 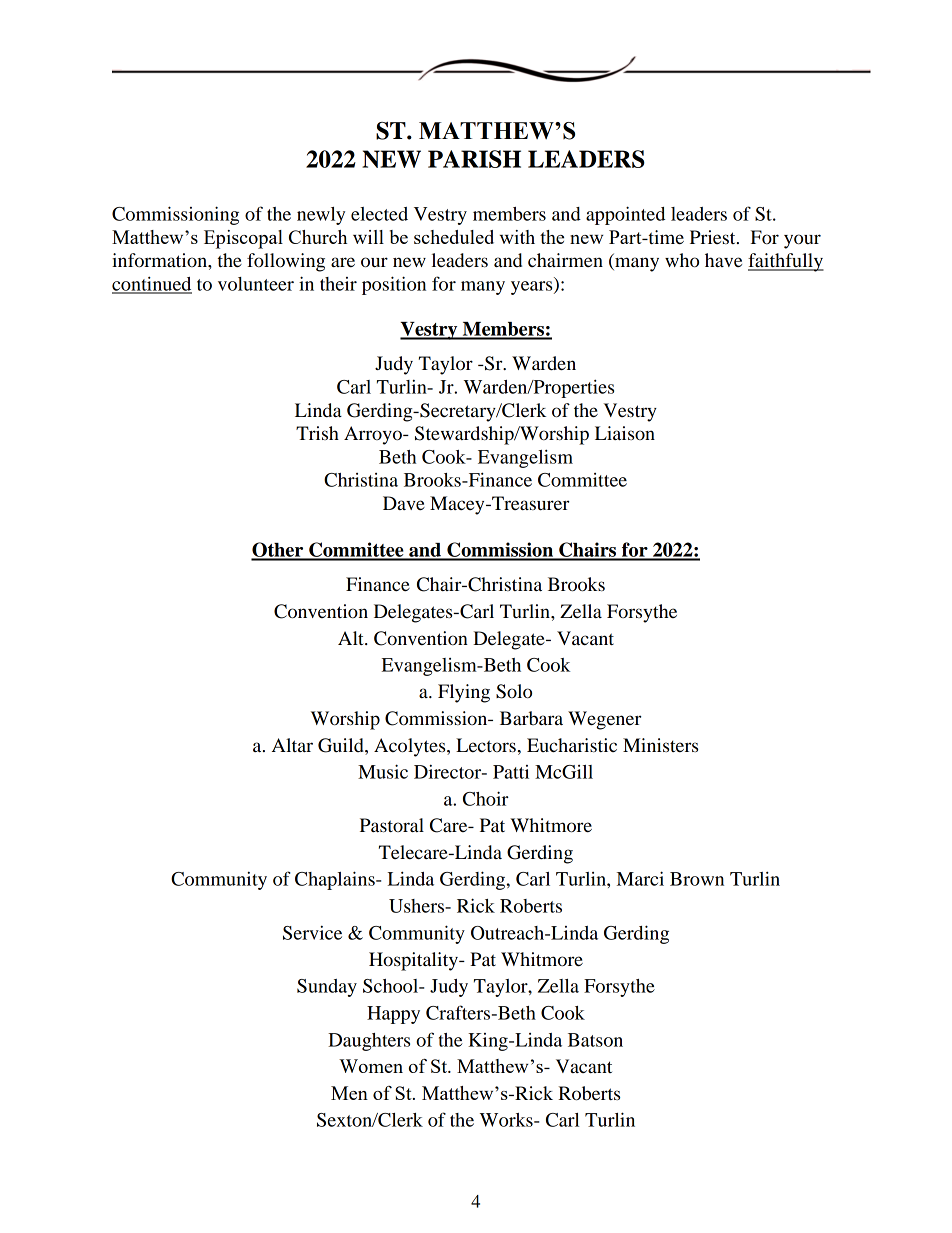 What do you see at coordinates (474, 159) in the document?
I see `PARISH` at bounding box center [474, 159].
